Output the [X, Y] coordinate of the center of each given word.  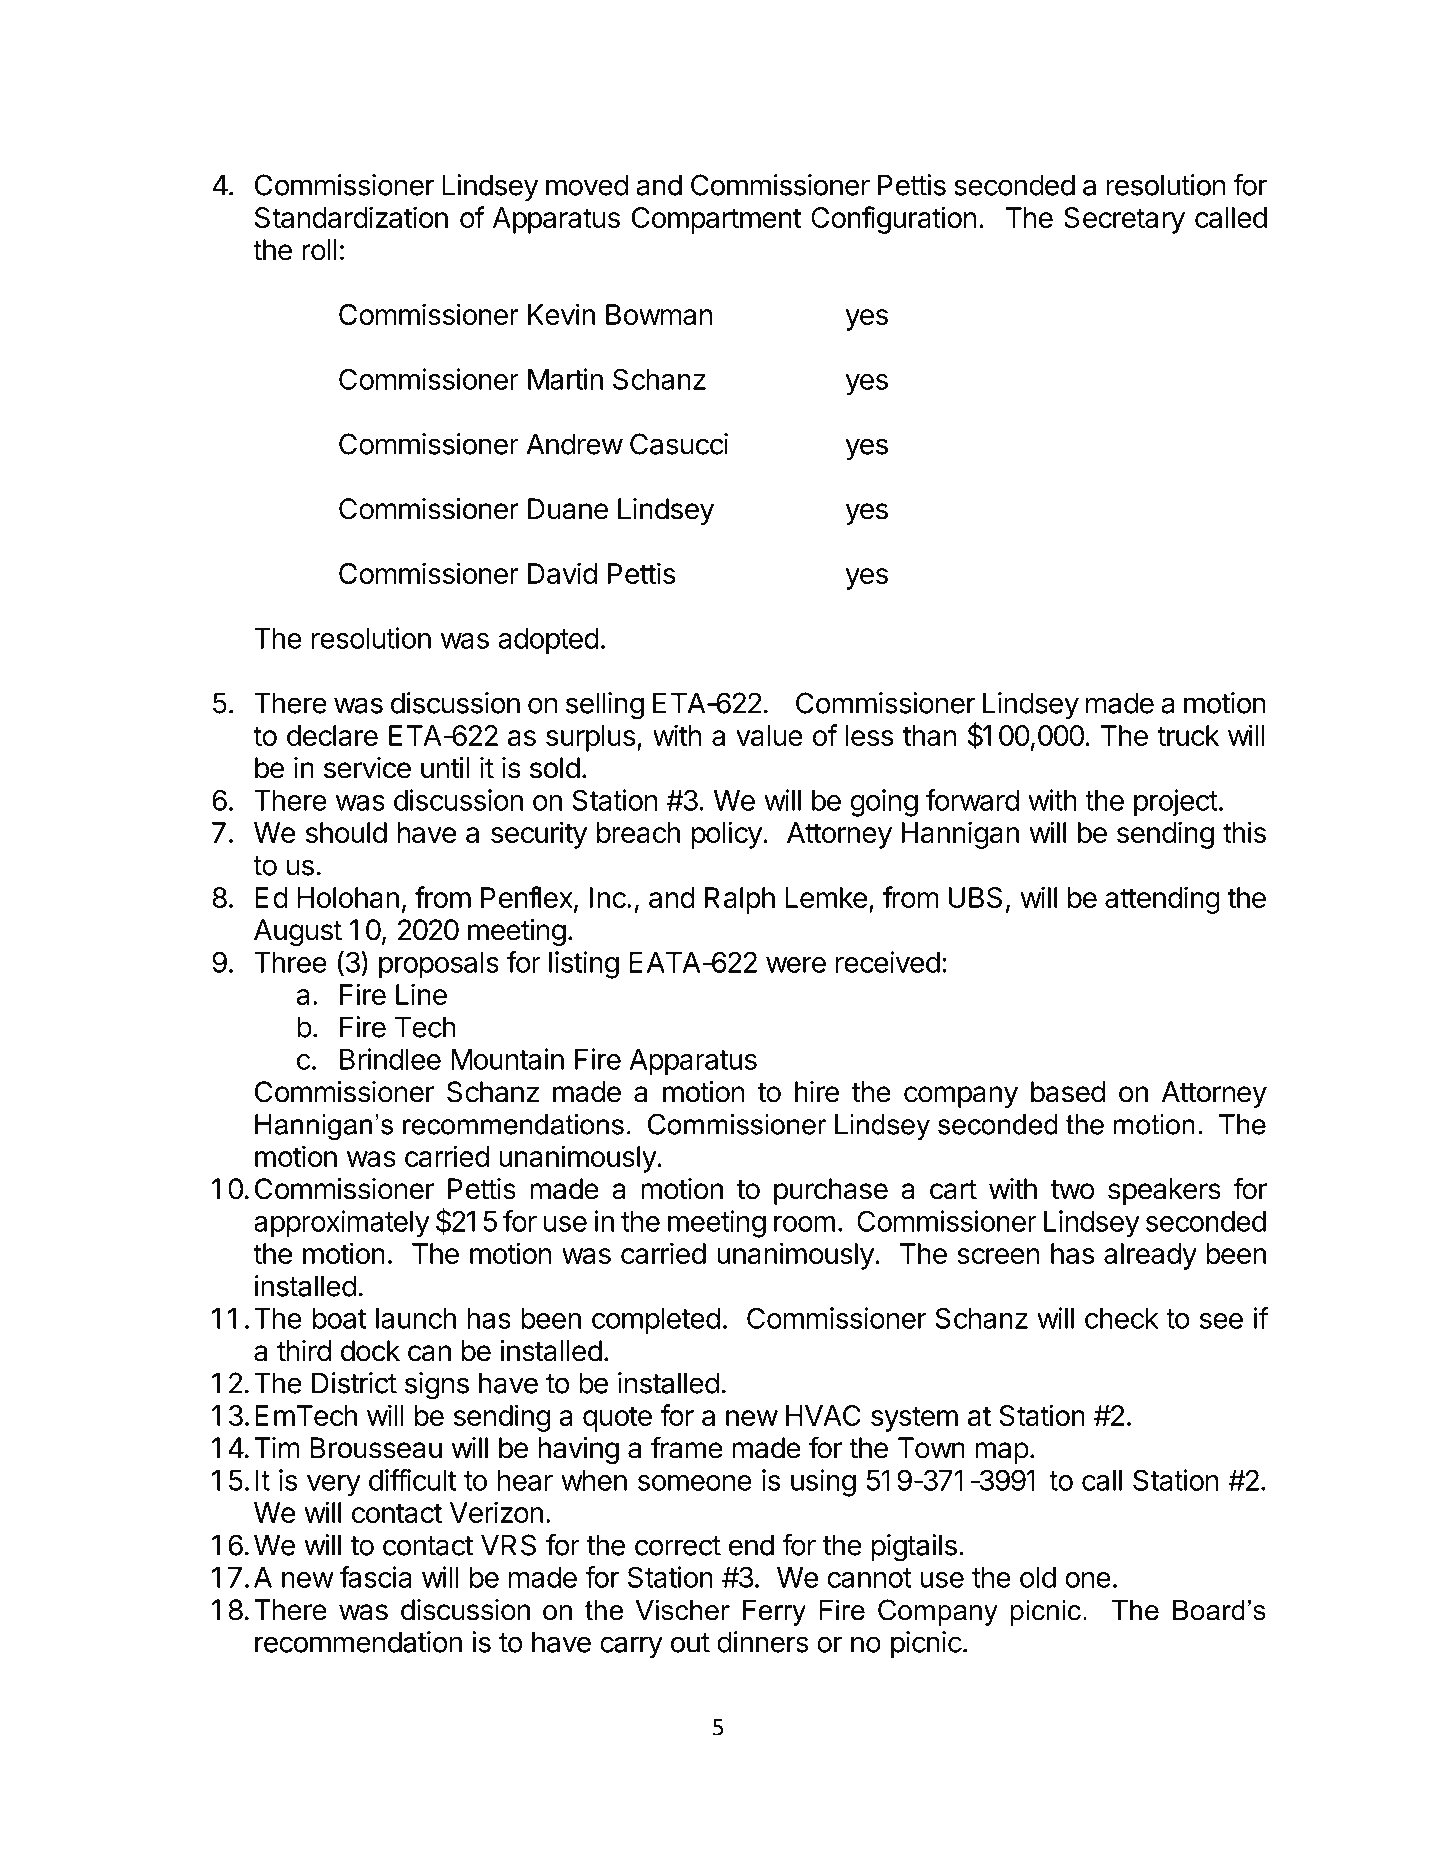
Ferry [774, 1613]
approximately [342, 1224]
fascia [375, 1577]
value [769, 735]
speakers [1164, 1191]
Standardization [351, 217]
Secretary [1124, 220]
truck [1188, 735]
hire [817, 1092]
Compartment [717, 220]
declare [332, 735]
